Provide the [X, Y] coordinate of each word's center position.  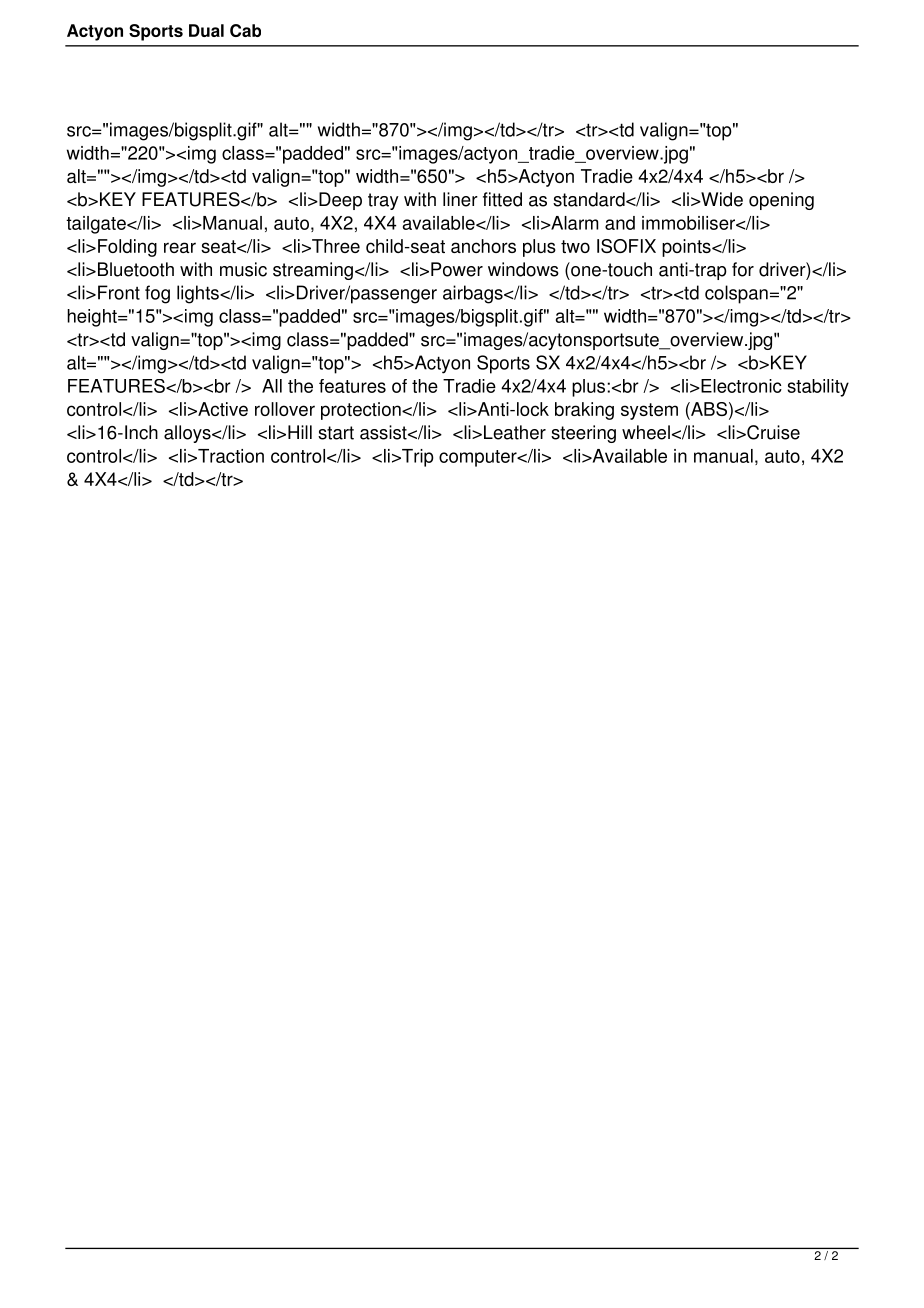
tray [383, 201]
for [743, 269]
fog [157, 294]
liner [460, 199]
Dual [206, 30]
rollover [285, 409]
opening [781, 201]
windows [523, 269]
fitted [502, 199]
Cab [245, 30]
